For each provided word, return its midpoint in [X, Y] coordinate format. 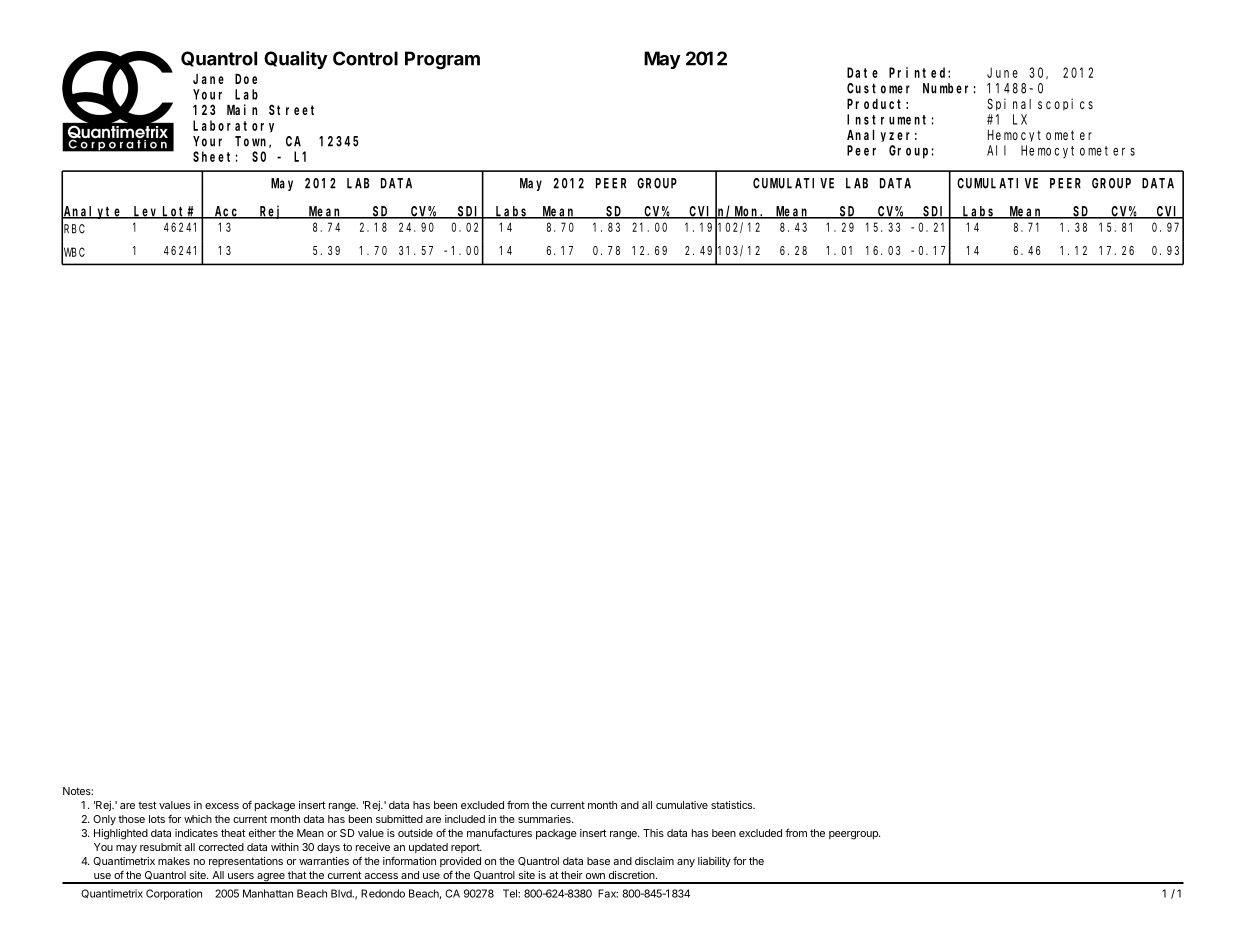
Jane [208, 79]
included [465, 819]
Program [442, 60]
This [653, 833]
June [1002, 72]
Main [242, 109]
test [147, 805]
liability [714, 862]
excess [222, 806]
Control [365, 58]
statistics [733, 805]
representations [246, 862]
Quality [296, 60]
